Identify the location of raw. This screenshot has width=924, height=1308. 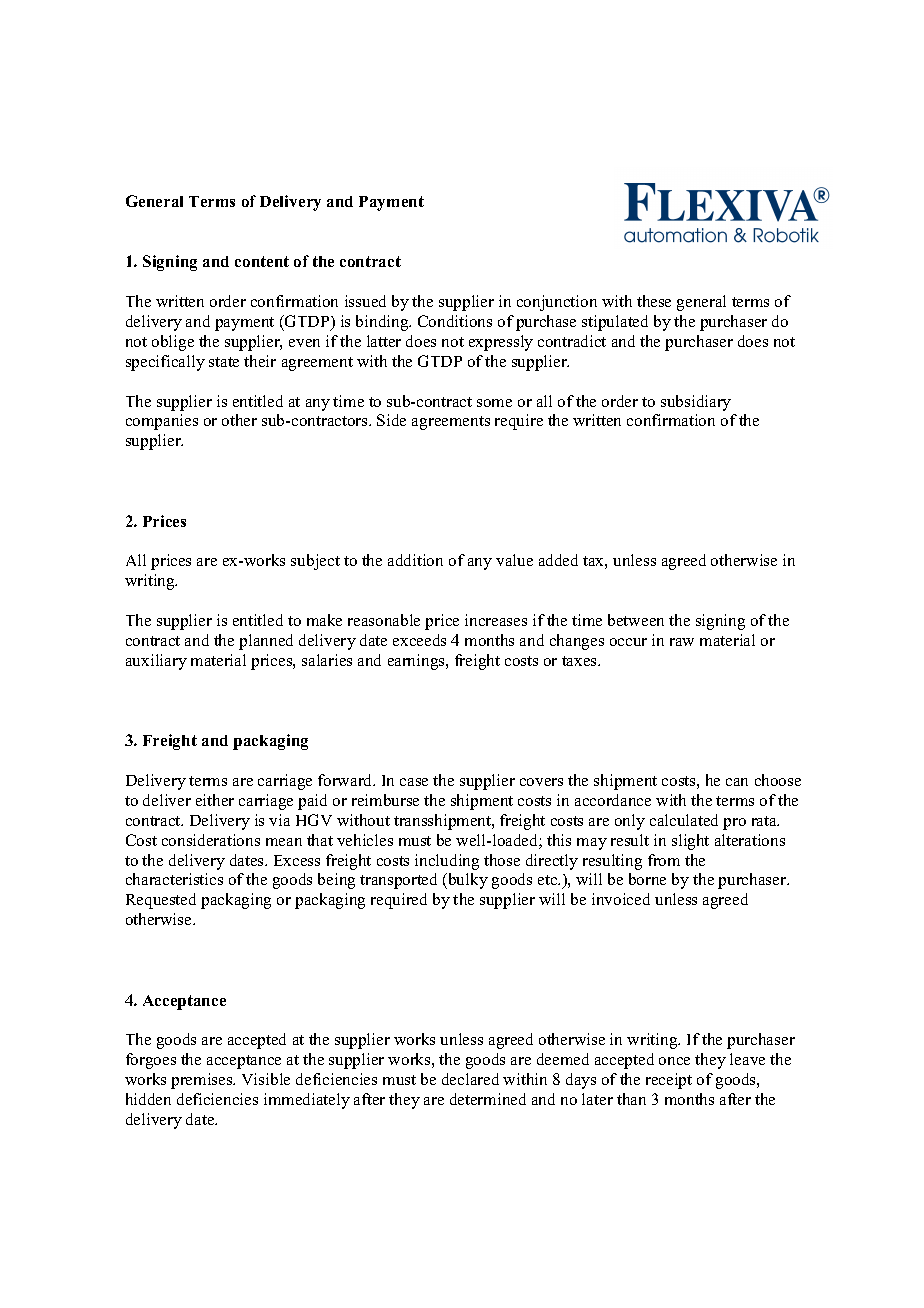
(682, 642).
